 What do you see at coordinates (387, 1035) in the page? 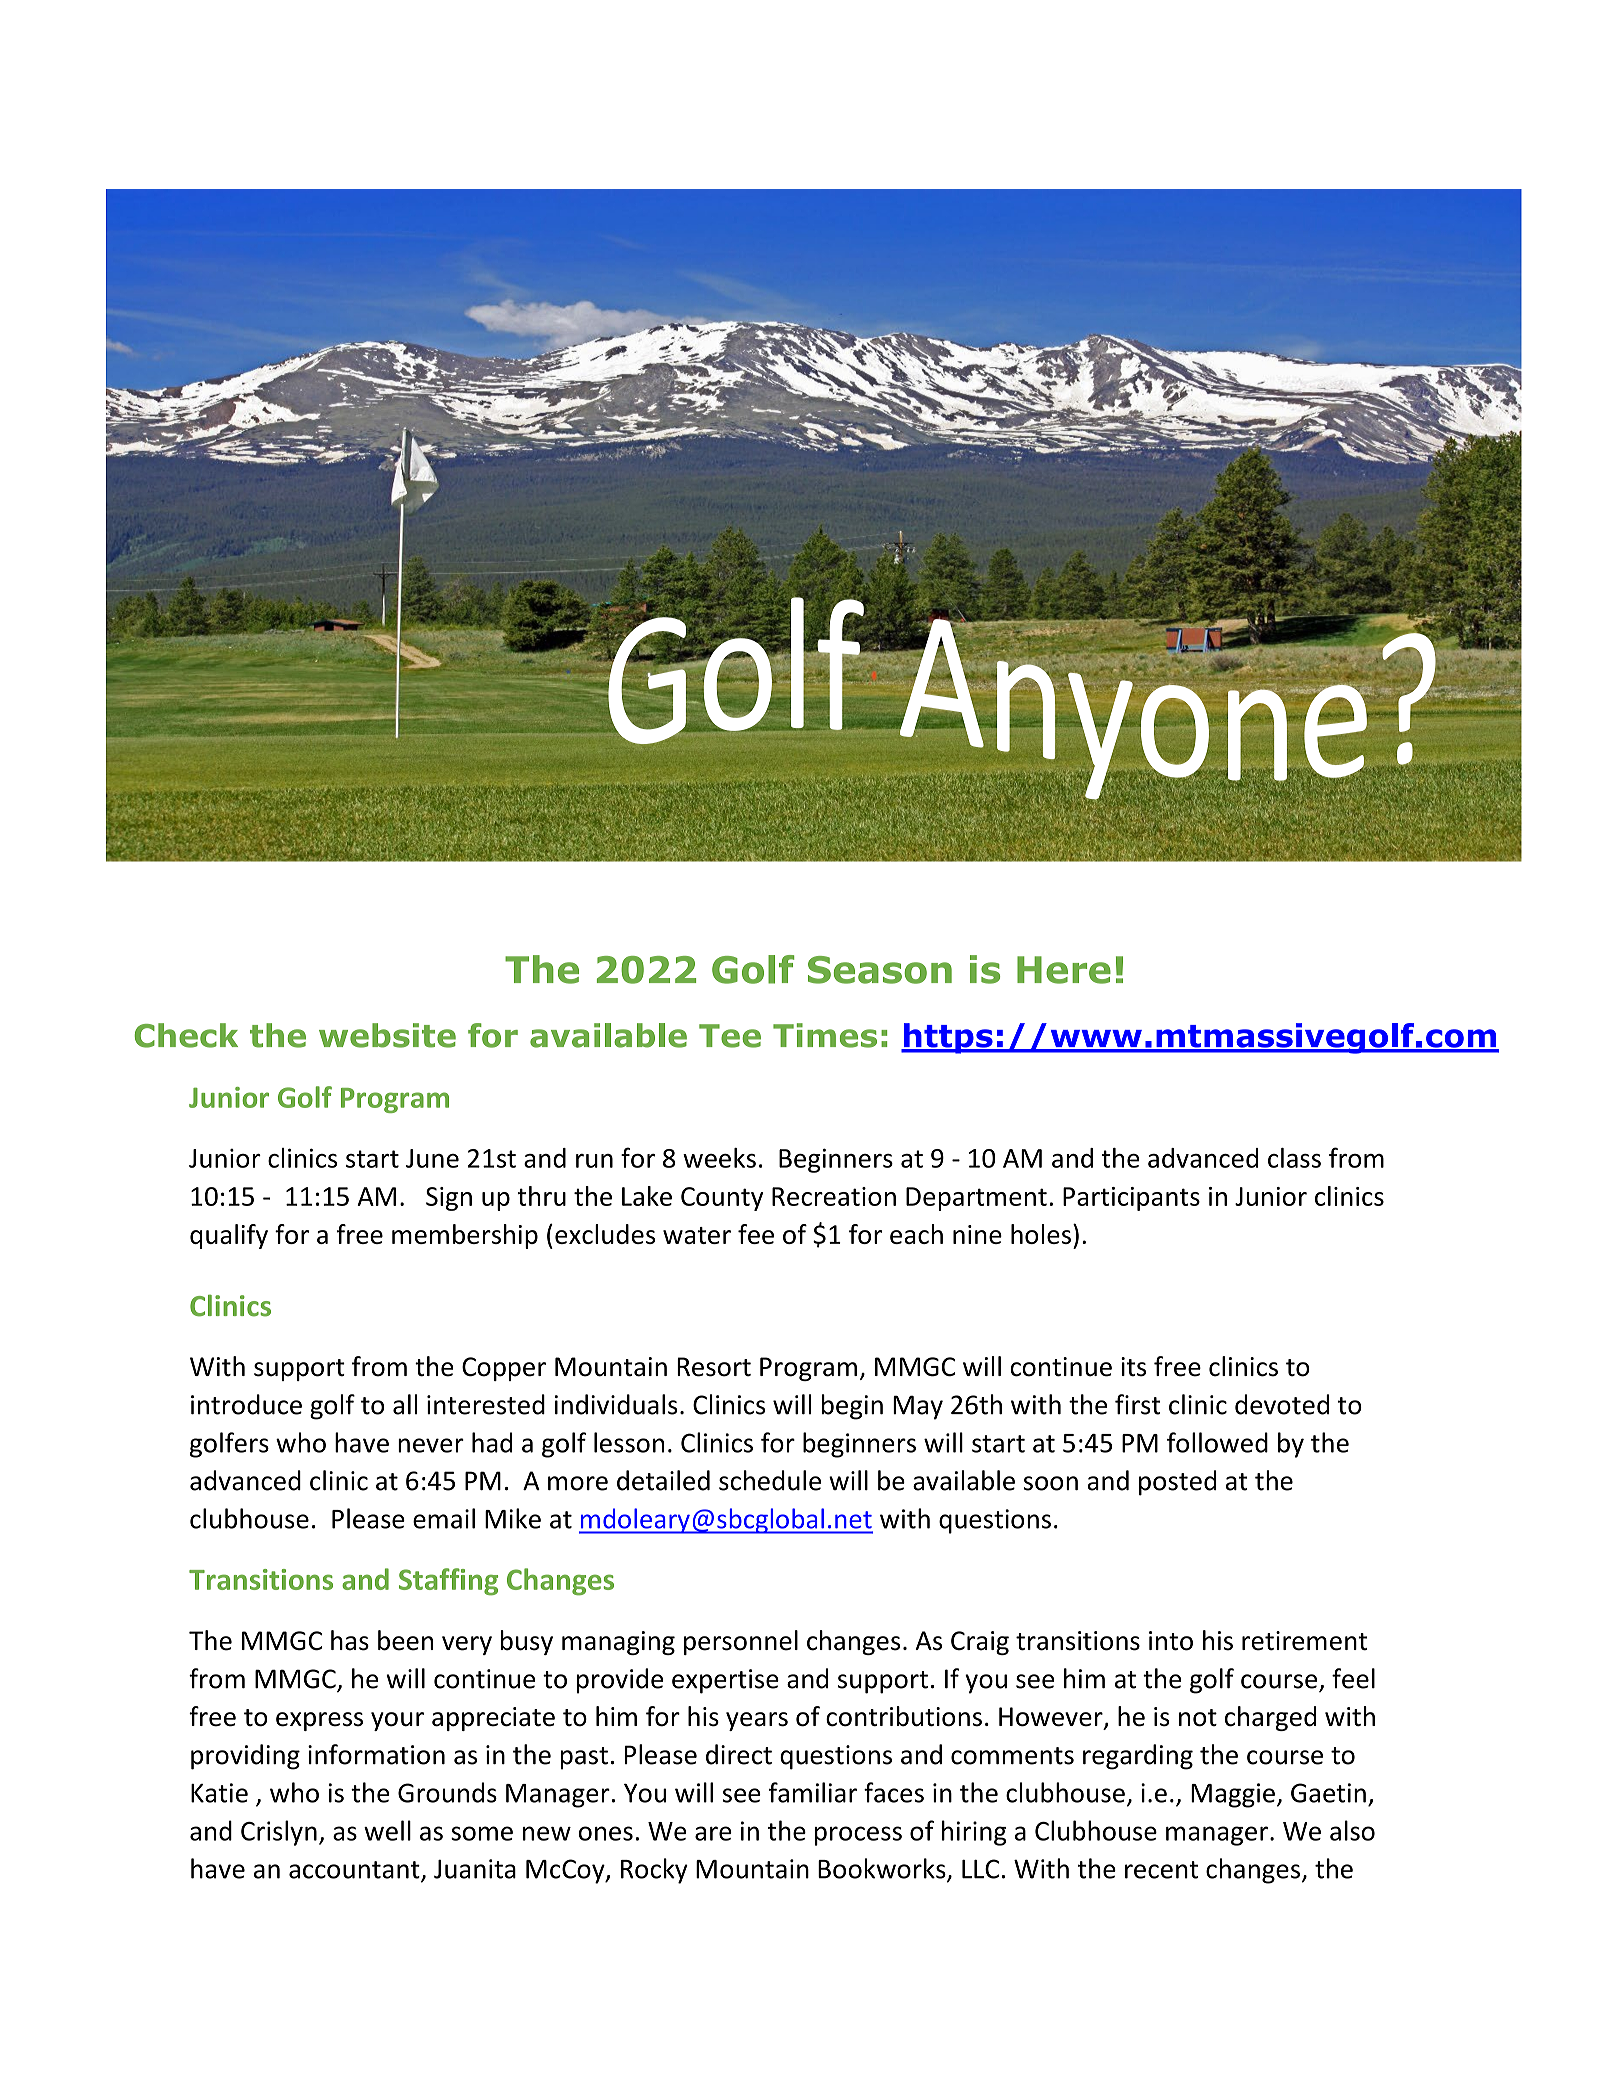
I see `website` at bounding box center [387, 1035].
